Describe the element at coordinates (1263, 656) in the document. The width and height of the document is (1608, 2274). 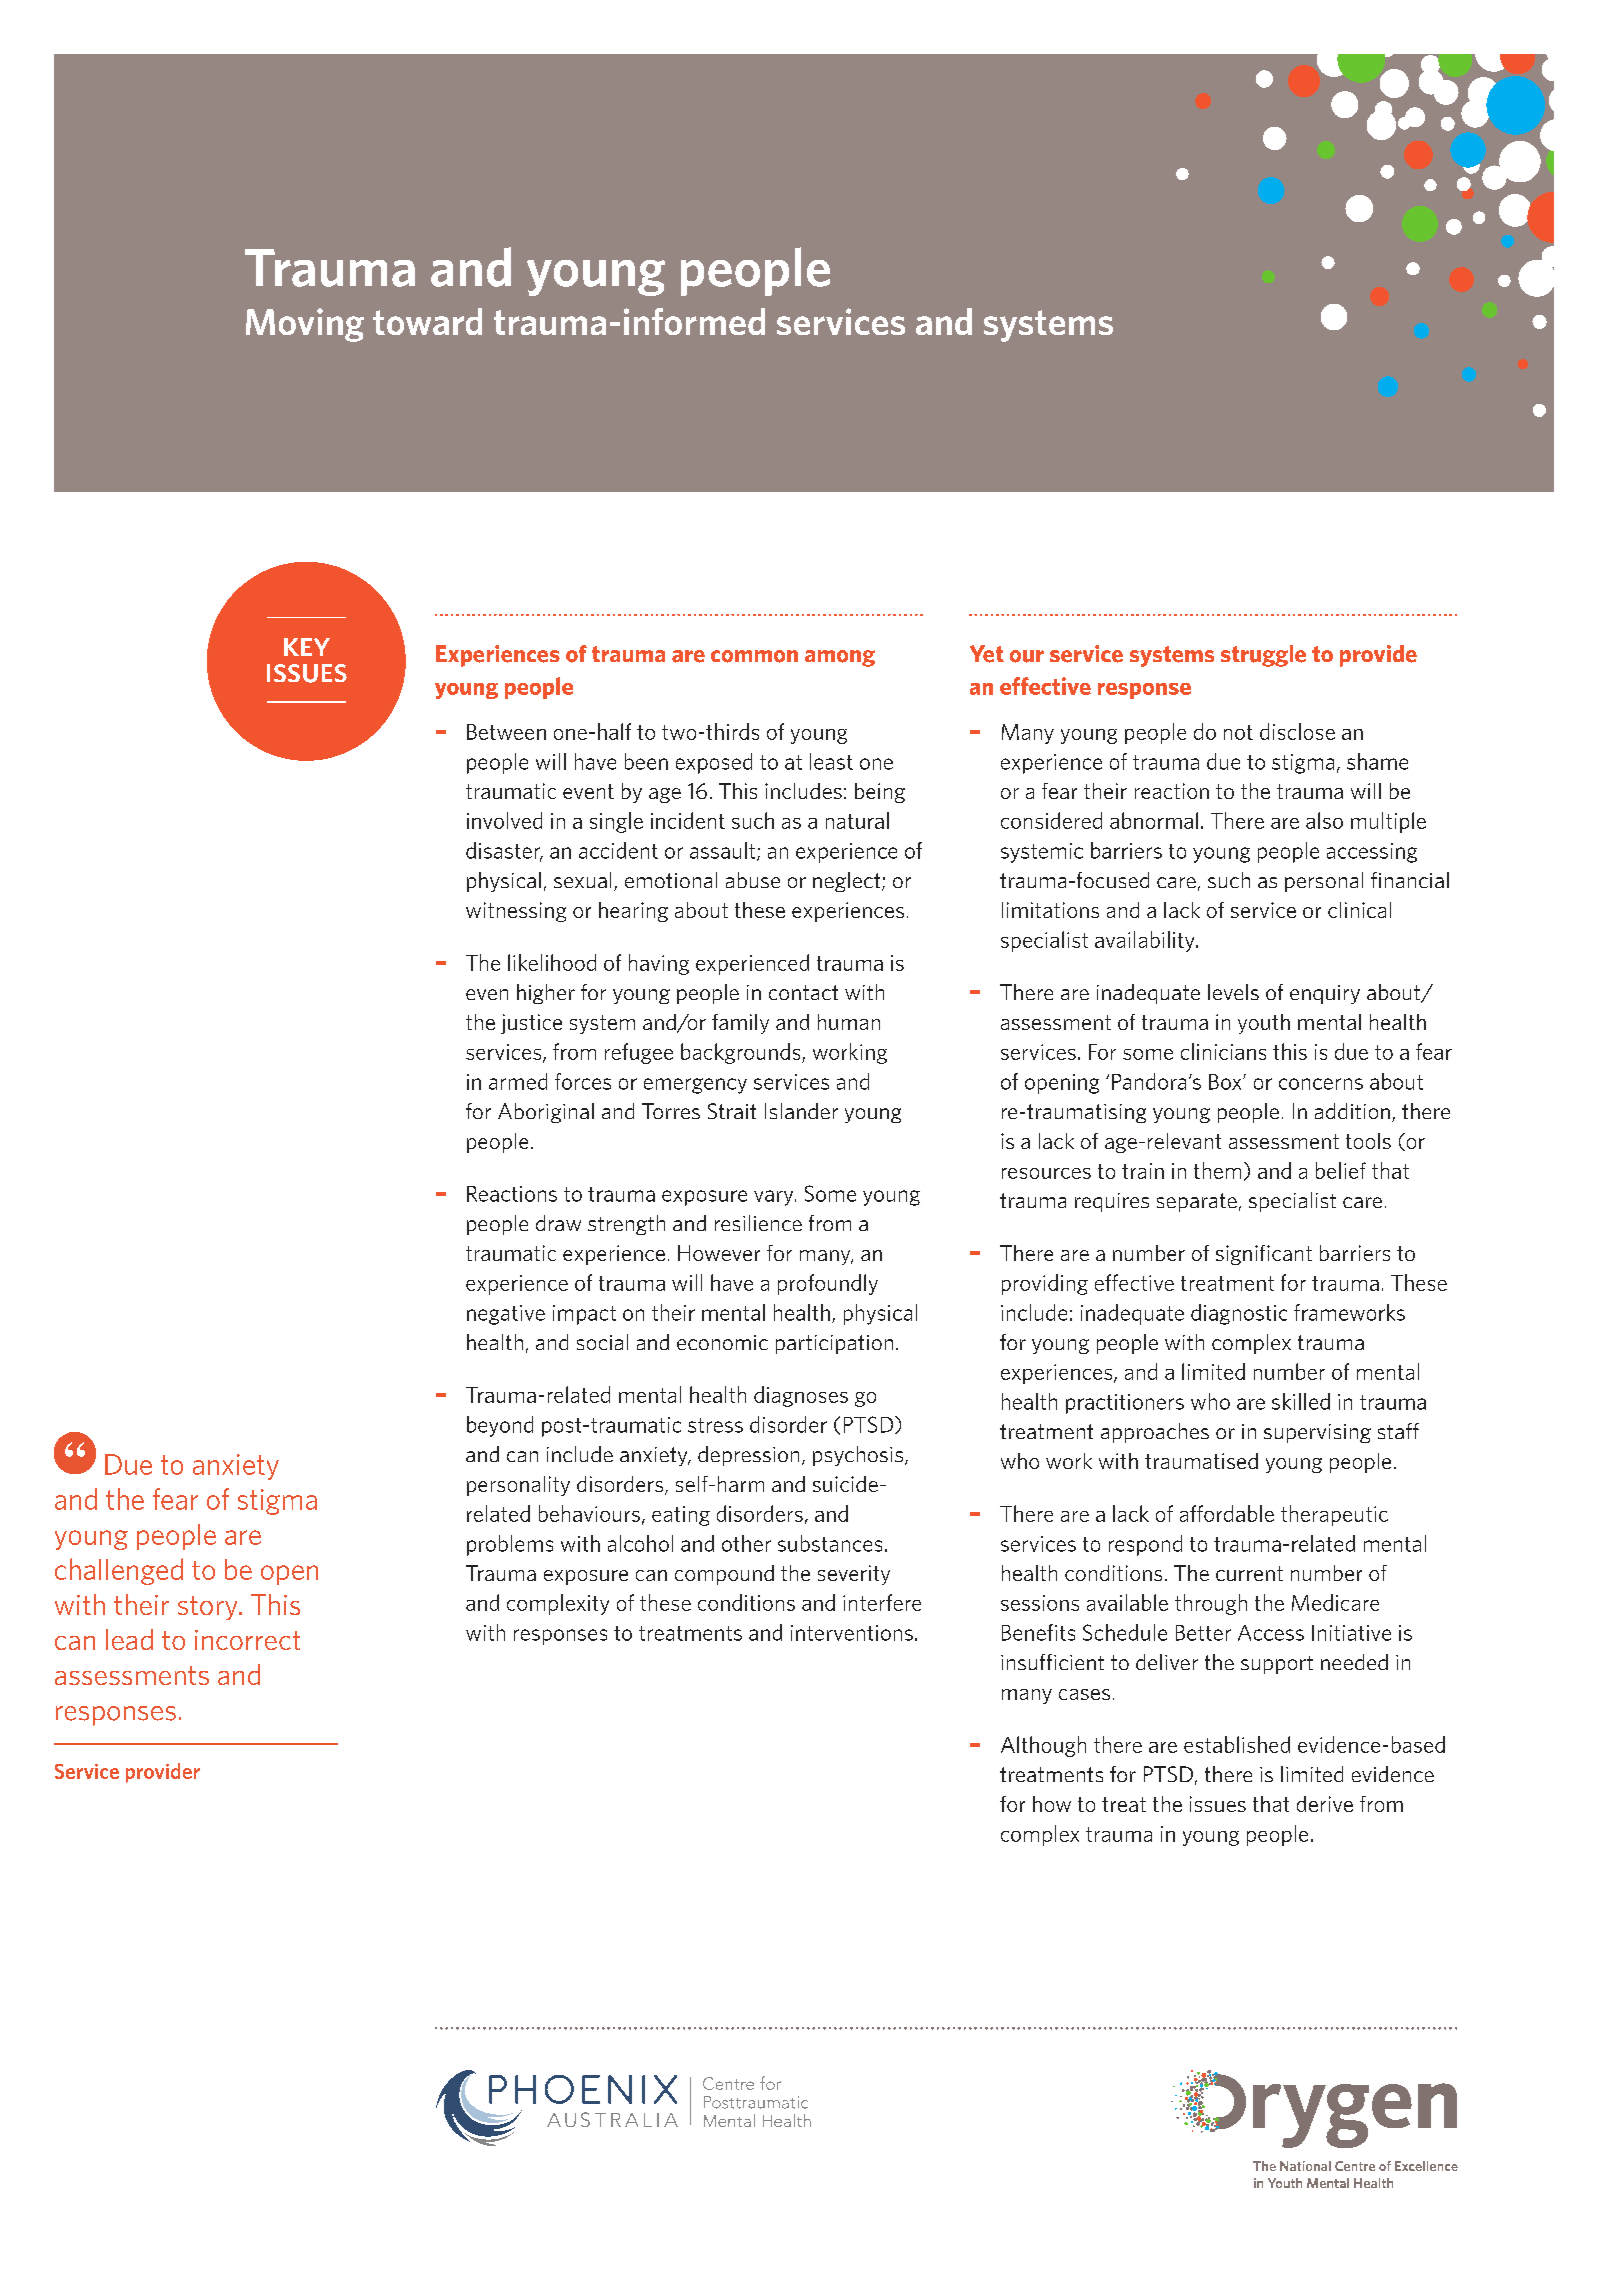
I see `struggle` at that location.
